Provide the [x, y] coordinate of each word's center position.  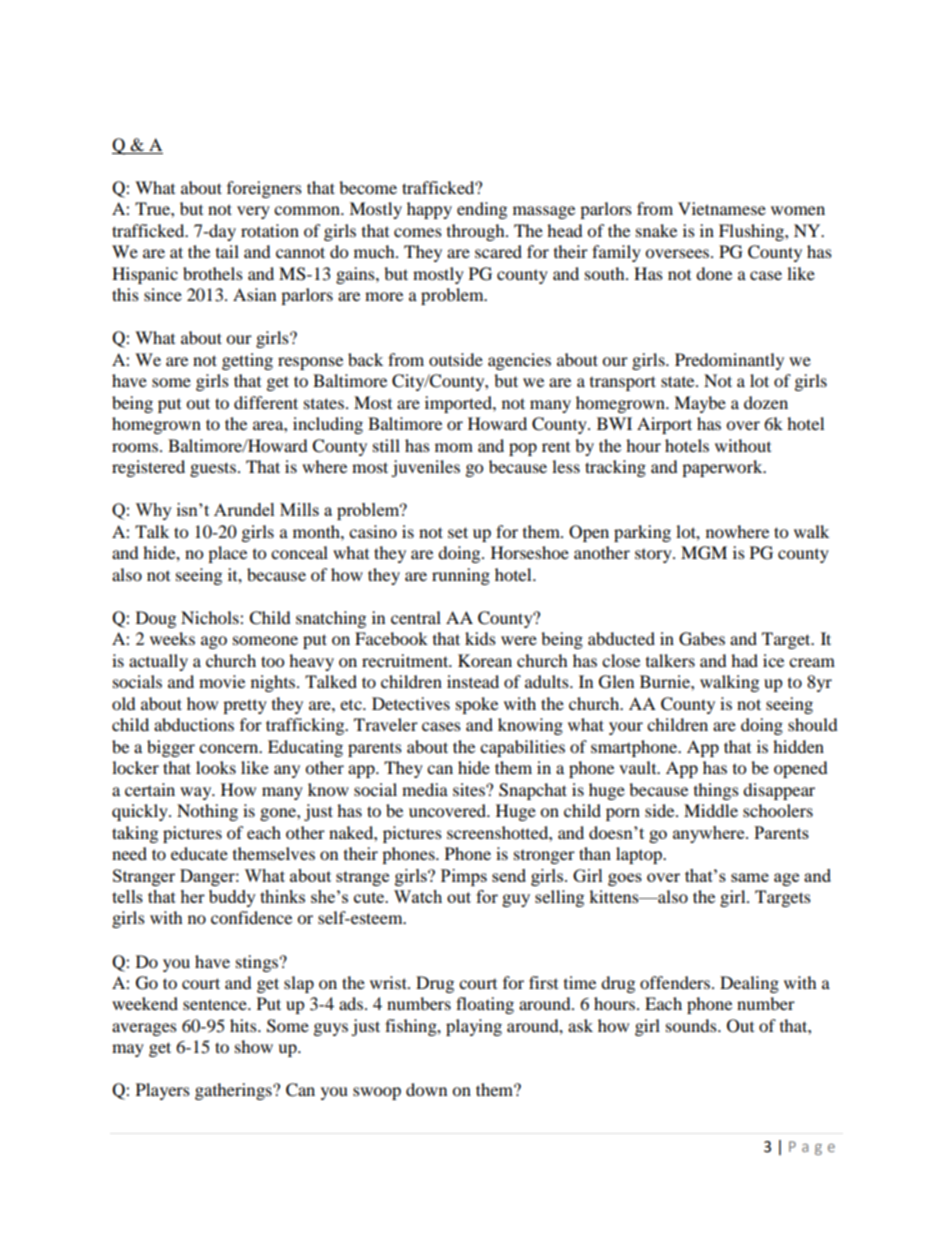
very [253, 212]
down [426, 1089]
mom [454, 447]
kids [480, 638]
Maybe [700, 404]
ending [482, 210]
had [744, 660]
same [750, 877]
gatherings [234, 1091]
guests [213, 469]
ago [214, 642]
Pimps [464, 877]
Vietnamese [722, 208]
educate [199, 853]
